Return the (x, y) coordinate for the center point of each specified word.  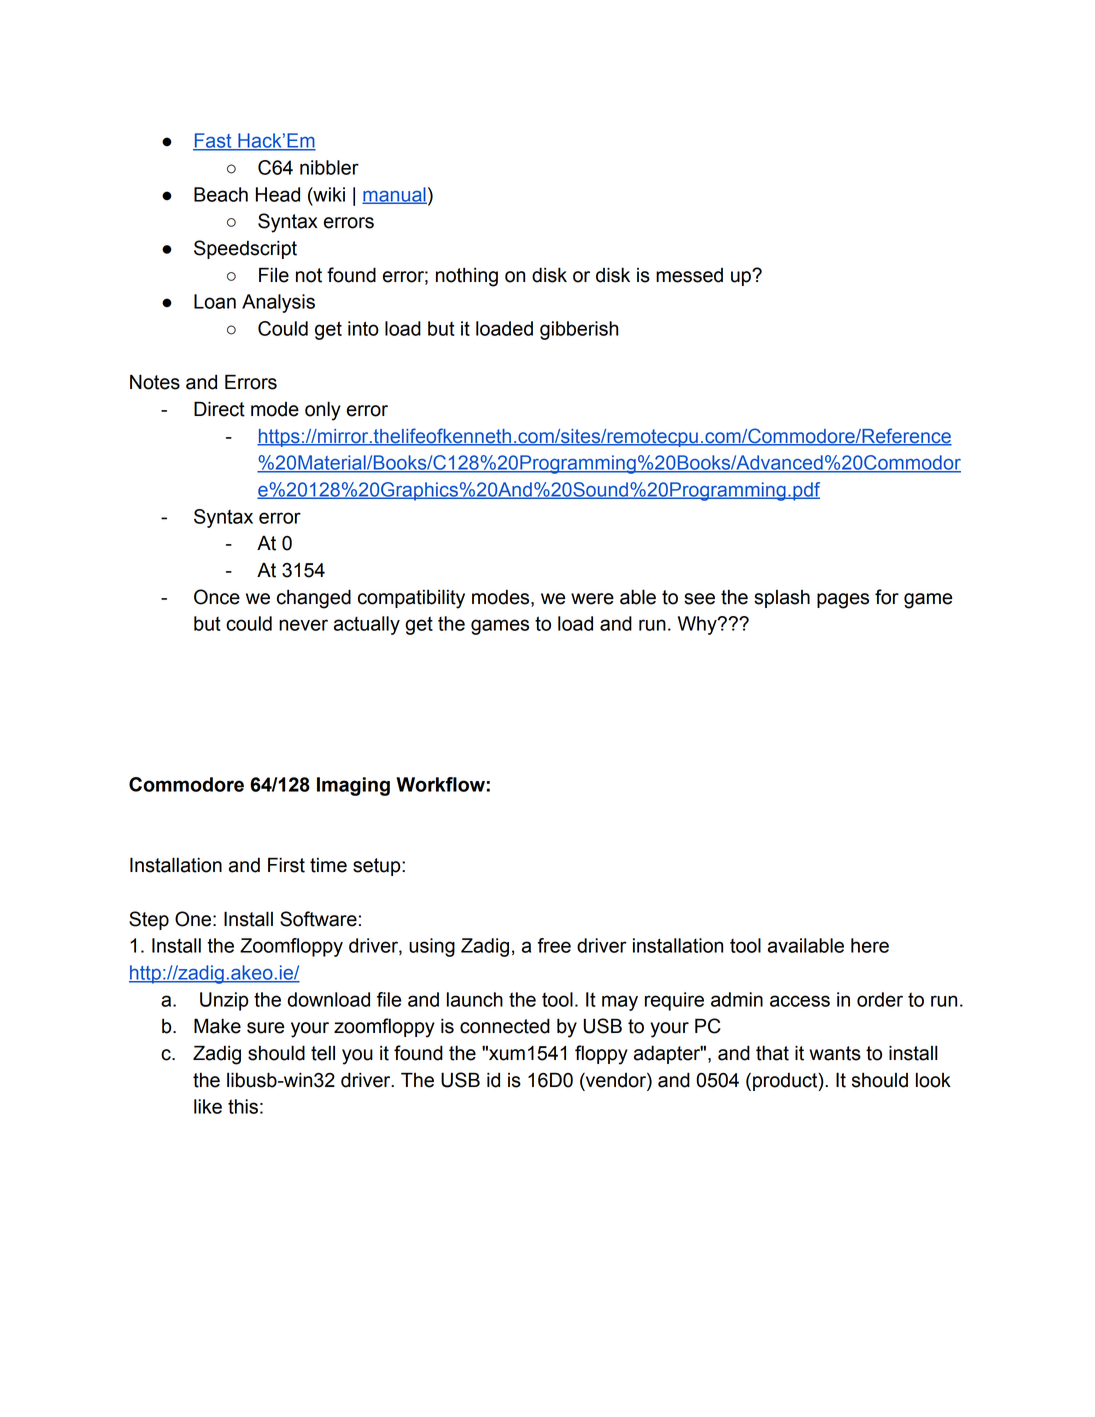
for (887, 597)
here (870, 945)
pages (843, 601)
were (592, 599)
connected (505, 1026)
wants (835, 1053)
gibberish (579, 330)
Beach (221, 194)
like (208, 1106)
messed (689, 275)
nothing (467, 277)
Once (217, 597)
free (554, 945)
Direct (219, 409)
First (286, 865)
